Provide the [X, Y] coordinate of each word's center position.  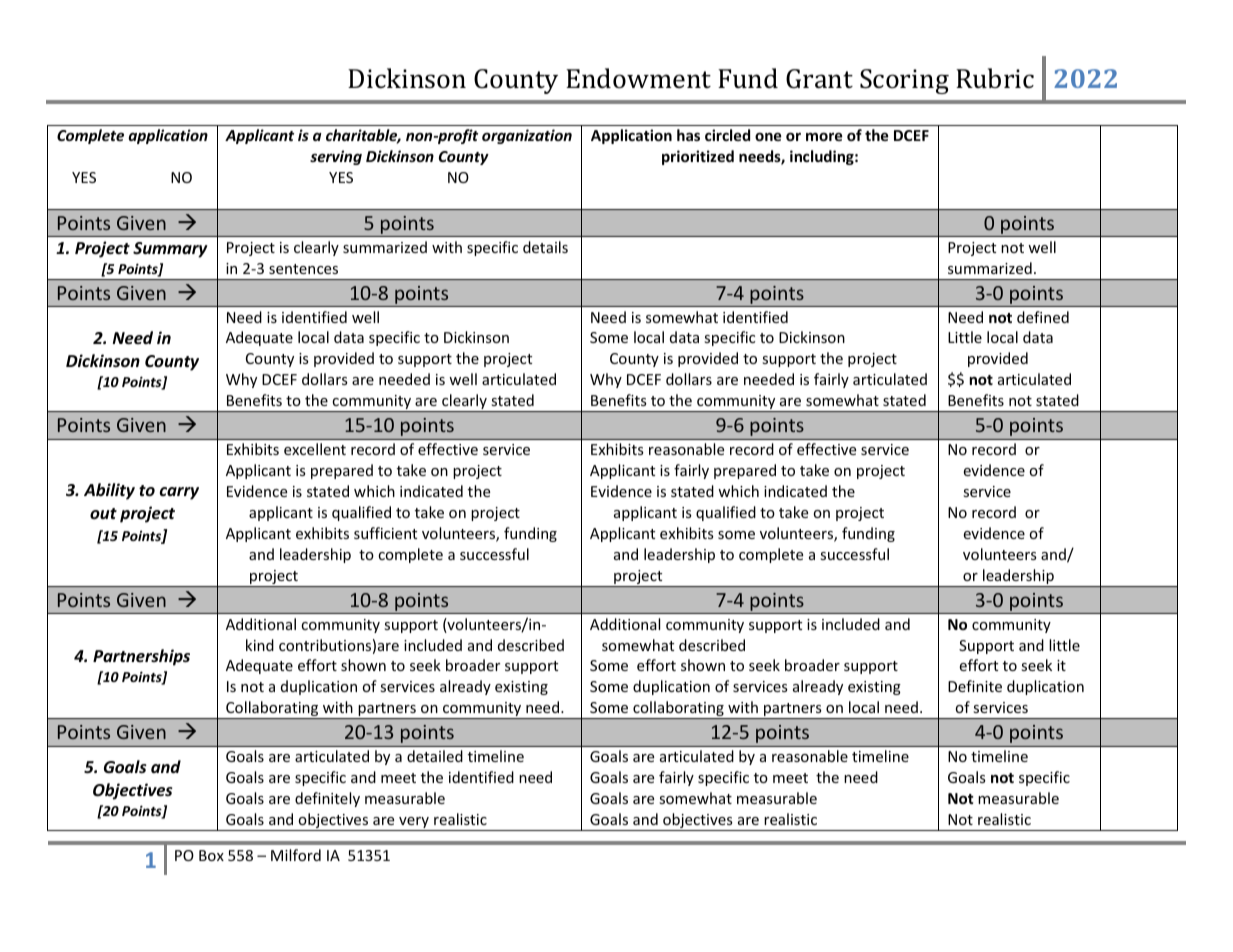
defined [1043, 317]
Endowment [638, 78]
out [103, 513]
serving [336, 157]
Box [211, 855]
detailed [435, 756]
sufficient [385, 533]
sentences [303, 269]
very [414, 824]
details [545, 247]
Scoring [904, 81]
